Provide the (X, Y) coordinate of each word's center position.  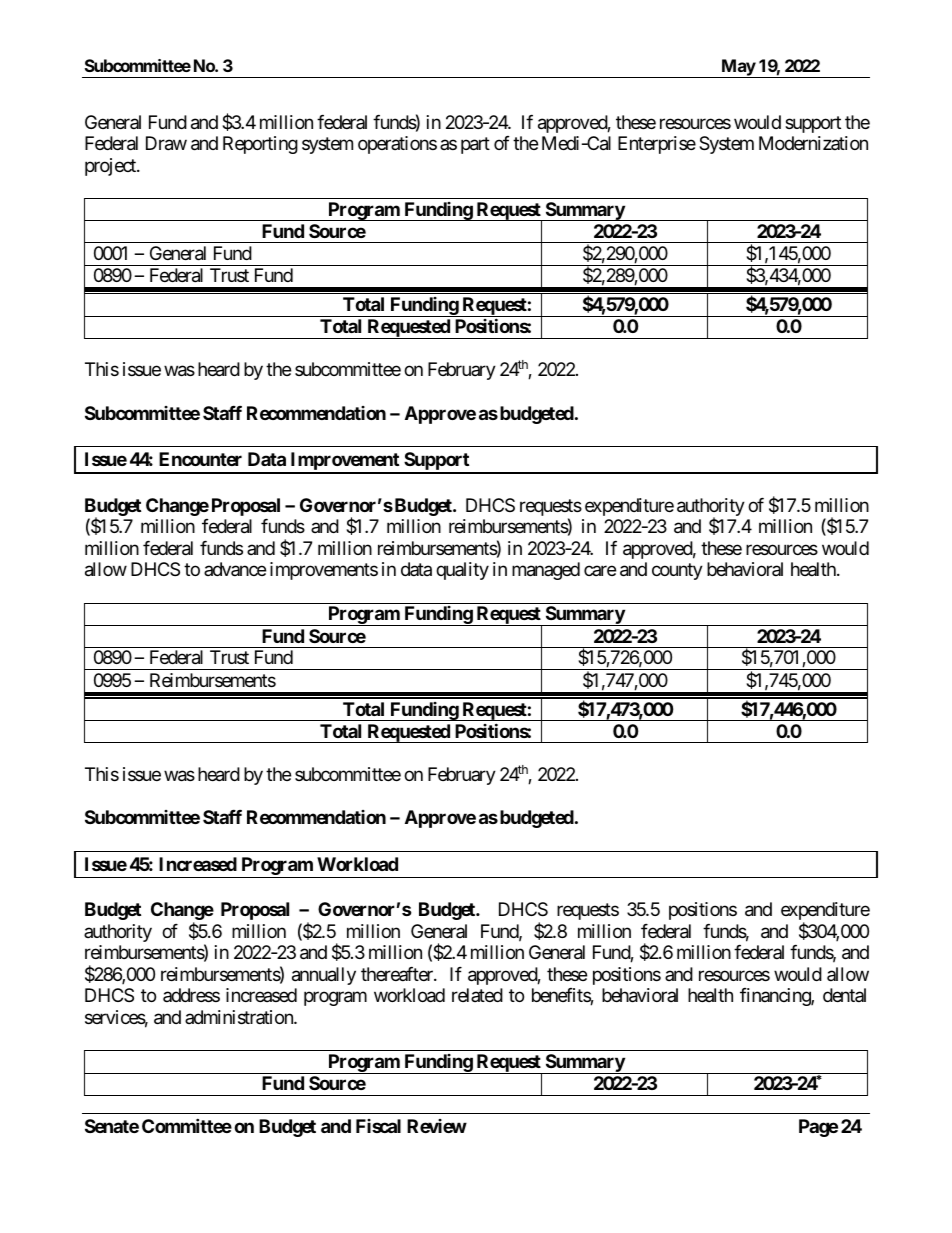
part (475, 145)
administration (240, 1017)
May (738, 68)
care (600, 571)
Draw (166, 143)
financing (776, 997)
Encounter (200, 459)
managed (546, 571)
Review (437, 1126)
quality (462, 571)
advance (235, 569)
